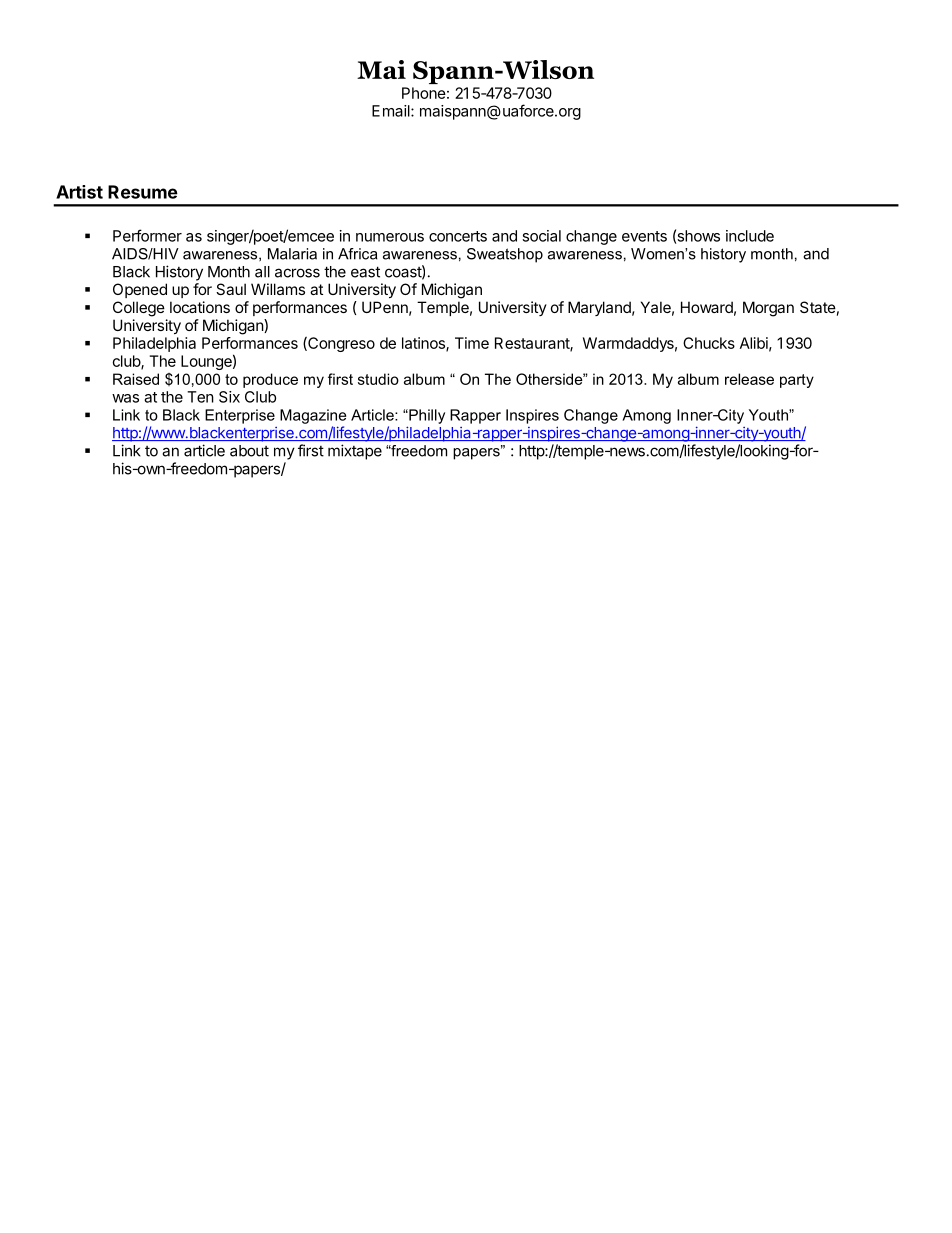  Describe the element at coordinates (709, 343) in the image. I see `Chucks` at that location.
